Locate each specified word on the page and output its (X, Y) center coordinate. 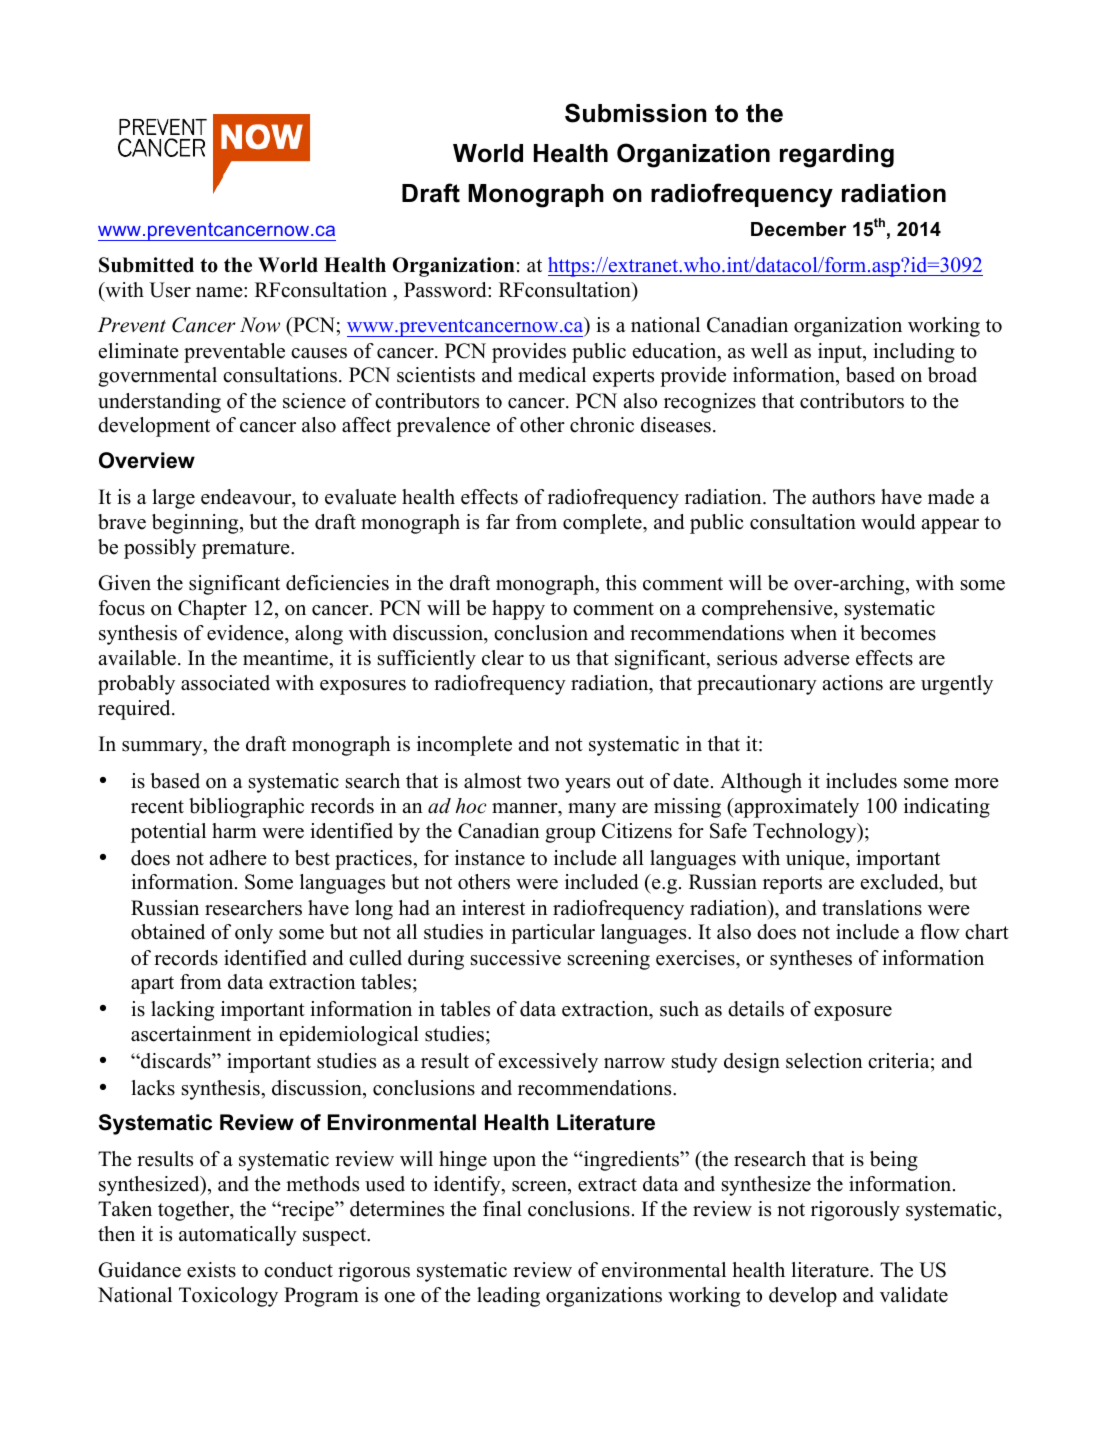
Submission (636, 113)
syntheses (811, 960)
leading (508, 1297)
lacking (182, 1011)
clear (503, 658)
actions (852, 683)
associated (225, 683)
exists (211, 1270)
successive (516, 958)
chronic (602, 425)
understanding (159, 403)
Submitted (146, 265)
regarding (837, 156)
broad (952, 375)
